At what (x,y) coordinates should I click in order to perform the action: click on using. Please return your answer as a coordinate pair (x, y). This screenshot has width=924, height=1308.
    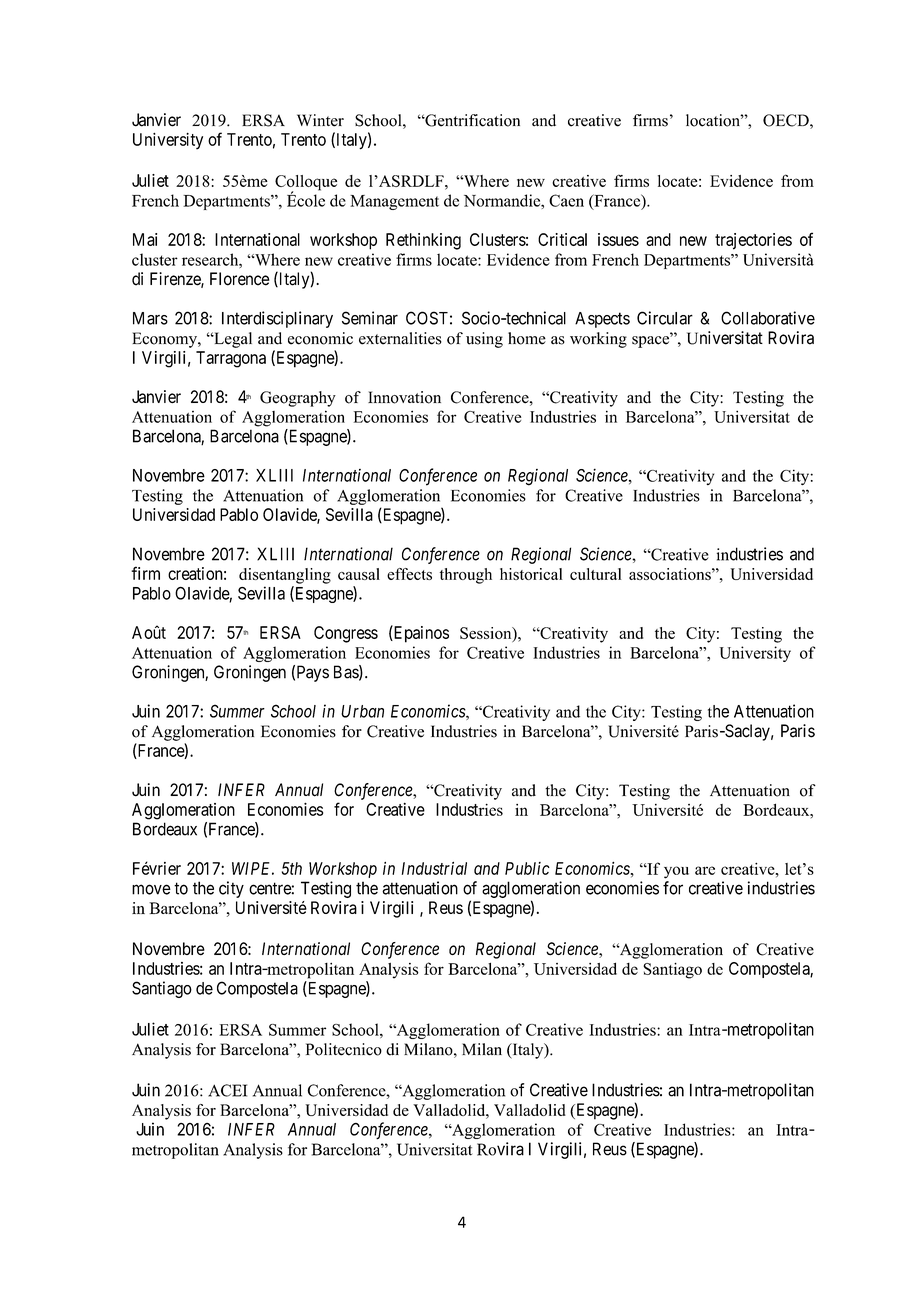
    Looking at the image, I should click on (484, 340).
